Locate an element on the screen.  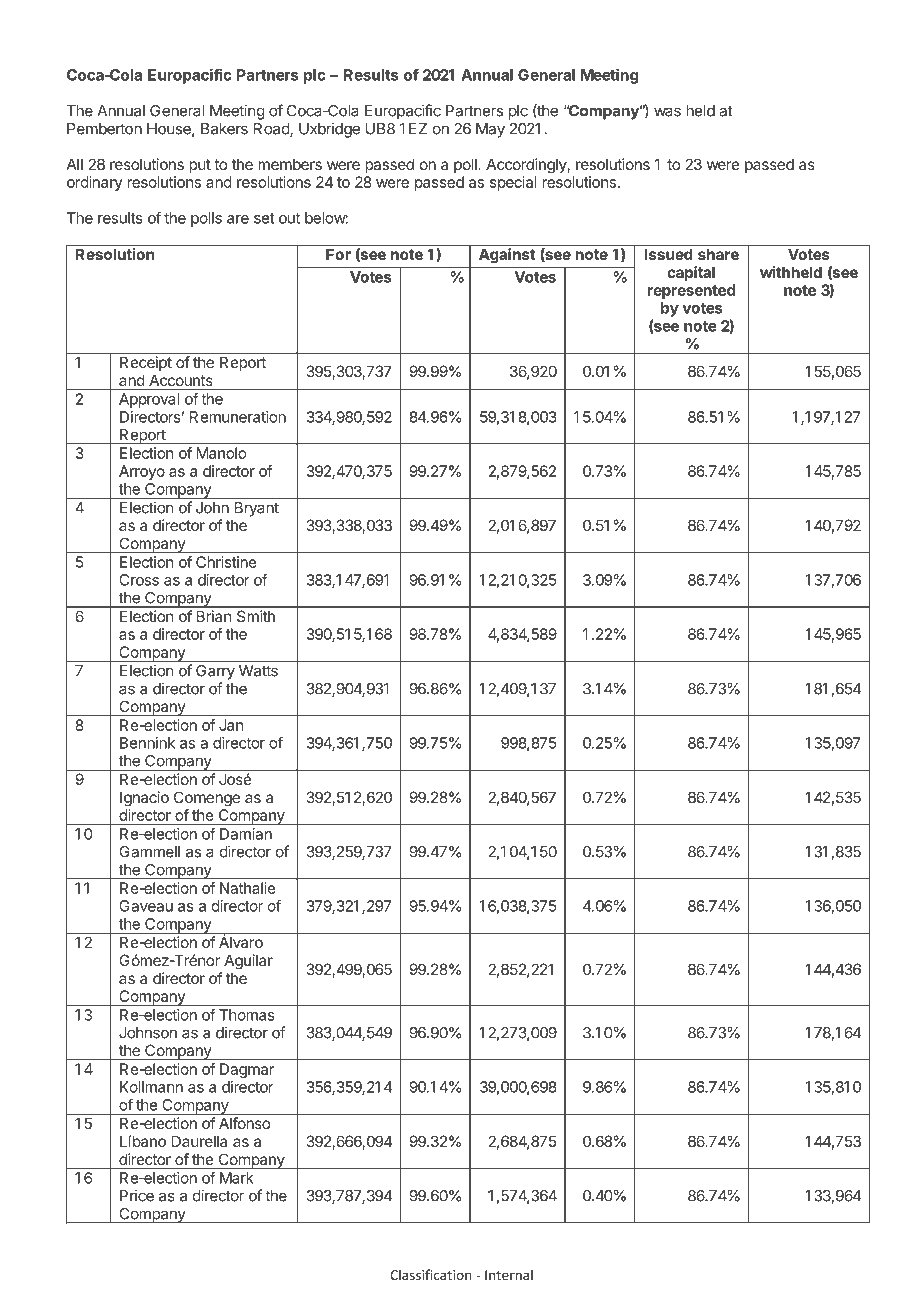
Pemberton is located at coordinates (104, 129).
